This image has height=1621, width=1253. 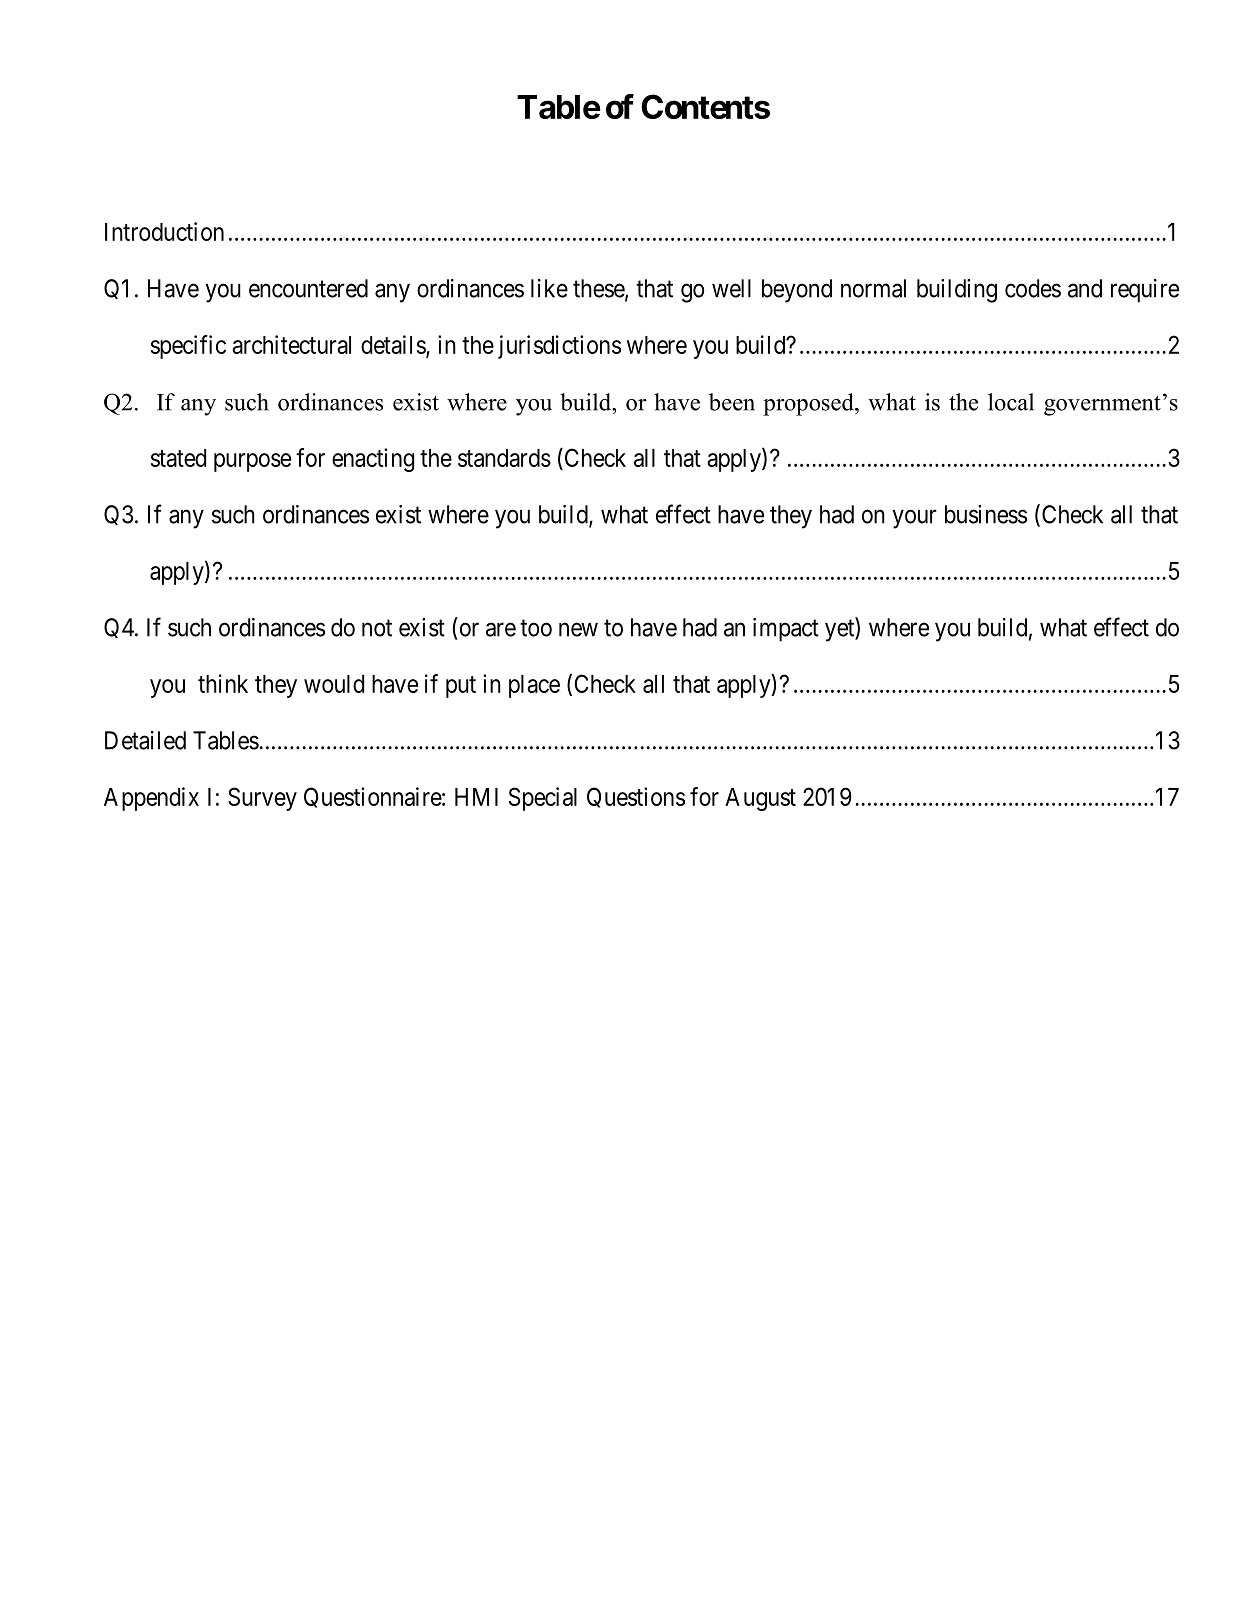 What do you see at coordinates (262, 799) in the image?
I see `Survey` at bounding box center [262, 799].
